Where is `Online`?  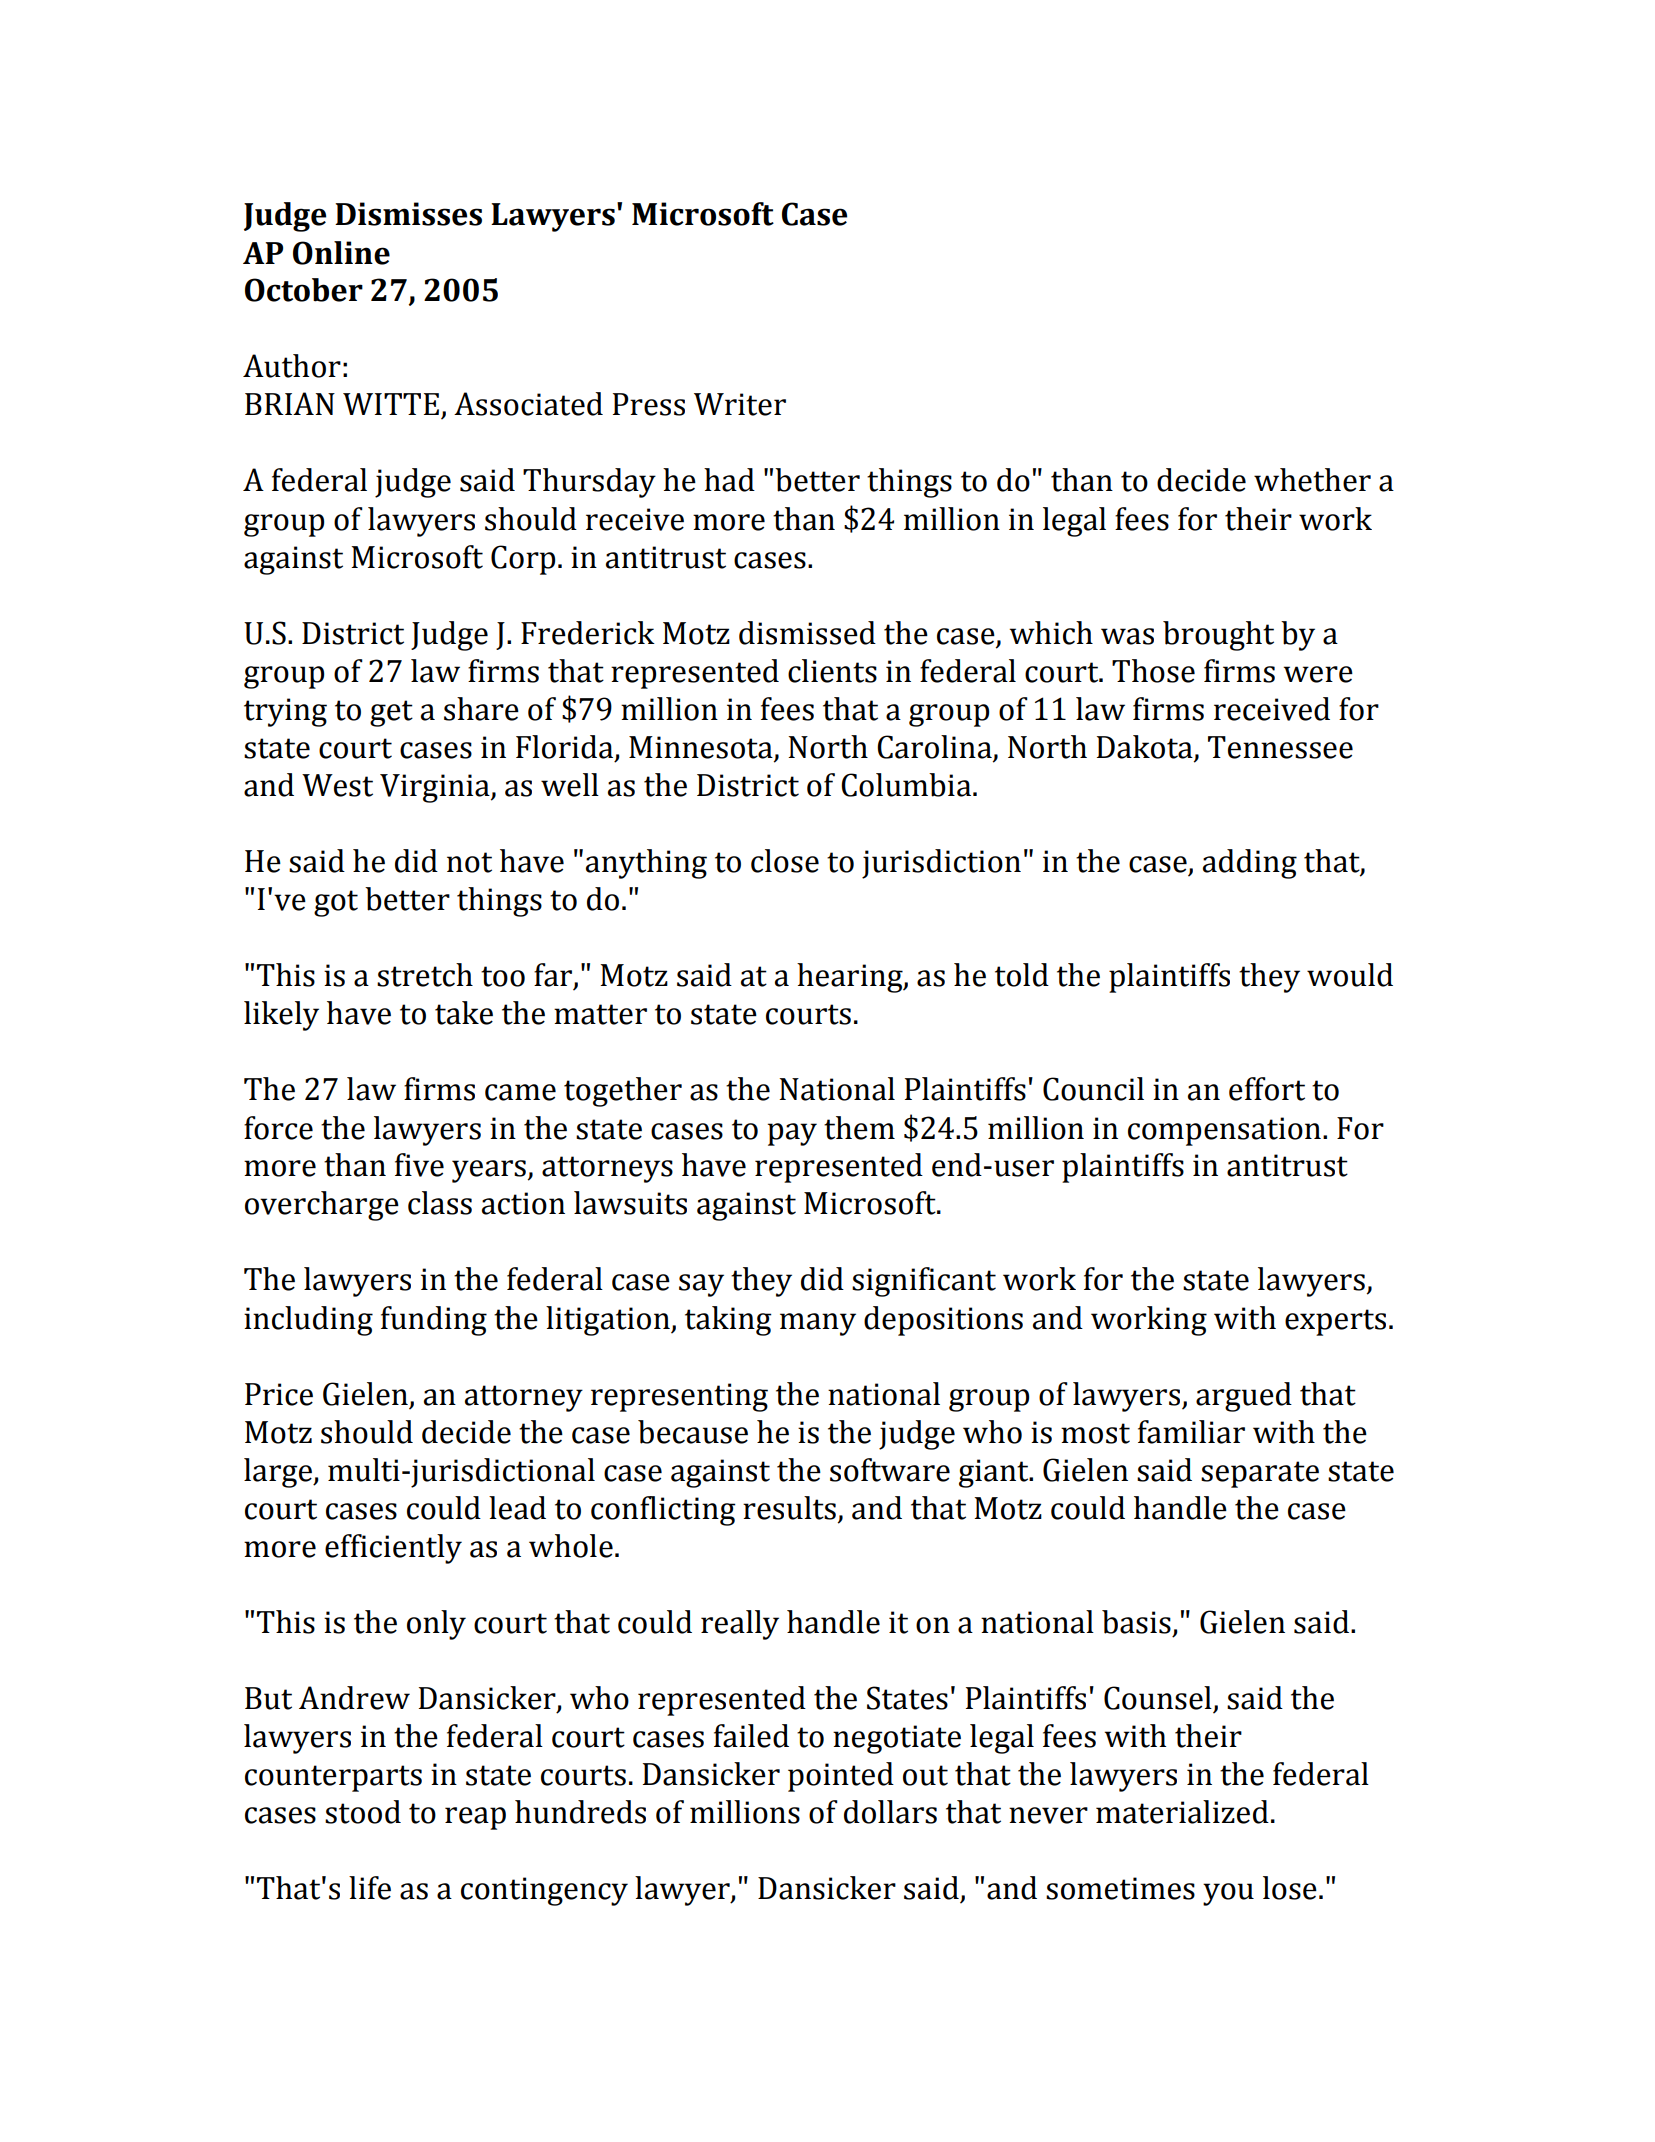
Online is located at coordinates (341, 253).
